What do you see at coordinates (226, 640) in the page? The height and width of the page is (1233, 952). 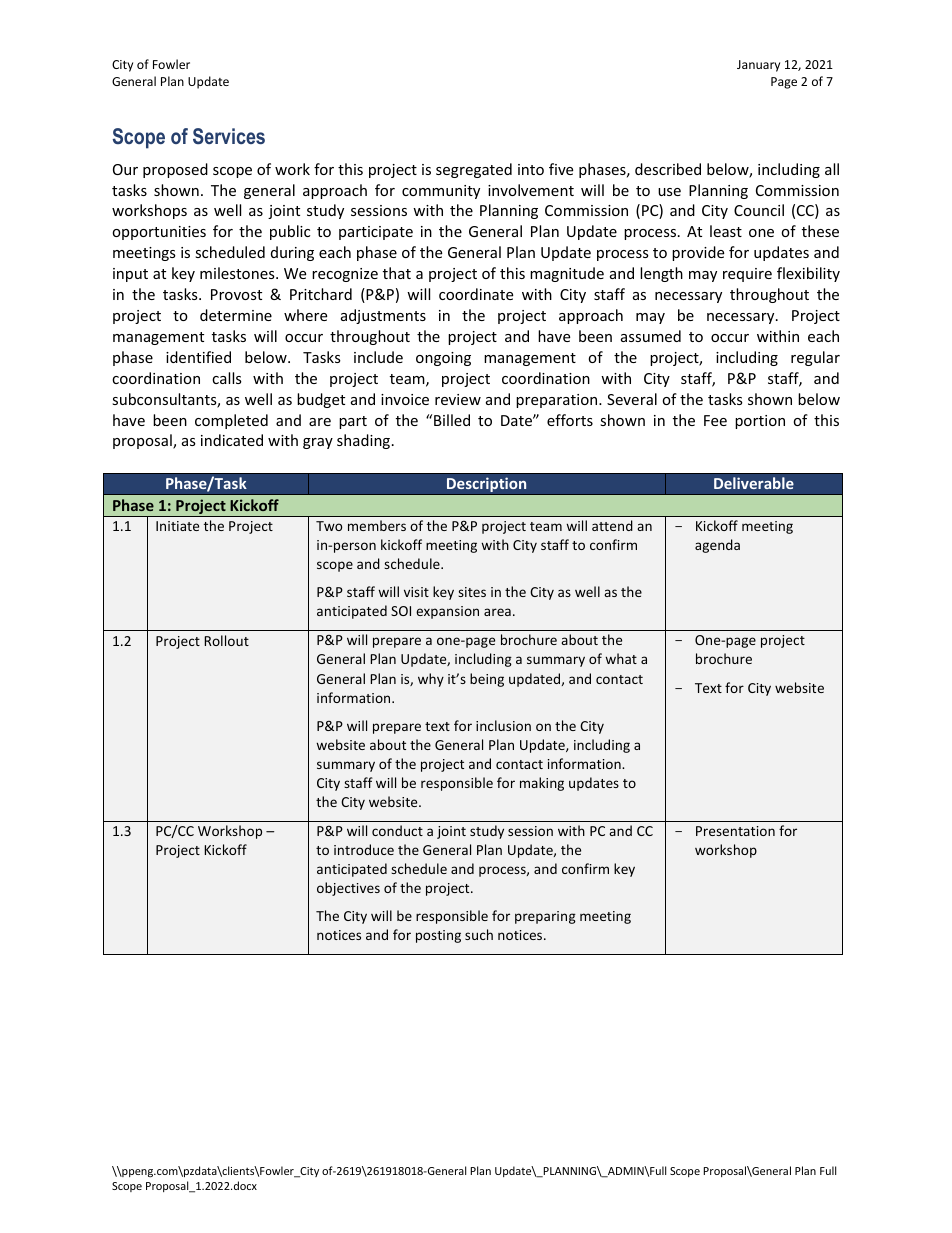 I see `Rollout` at bounding box center [226, 640].
